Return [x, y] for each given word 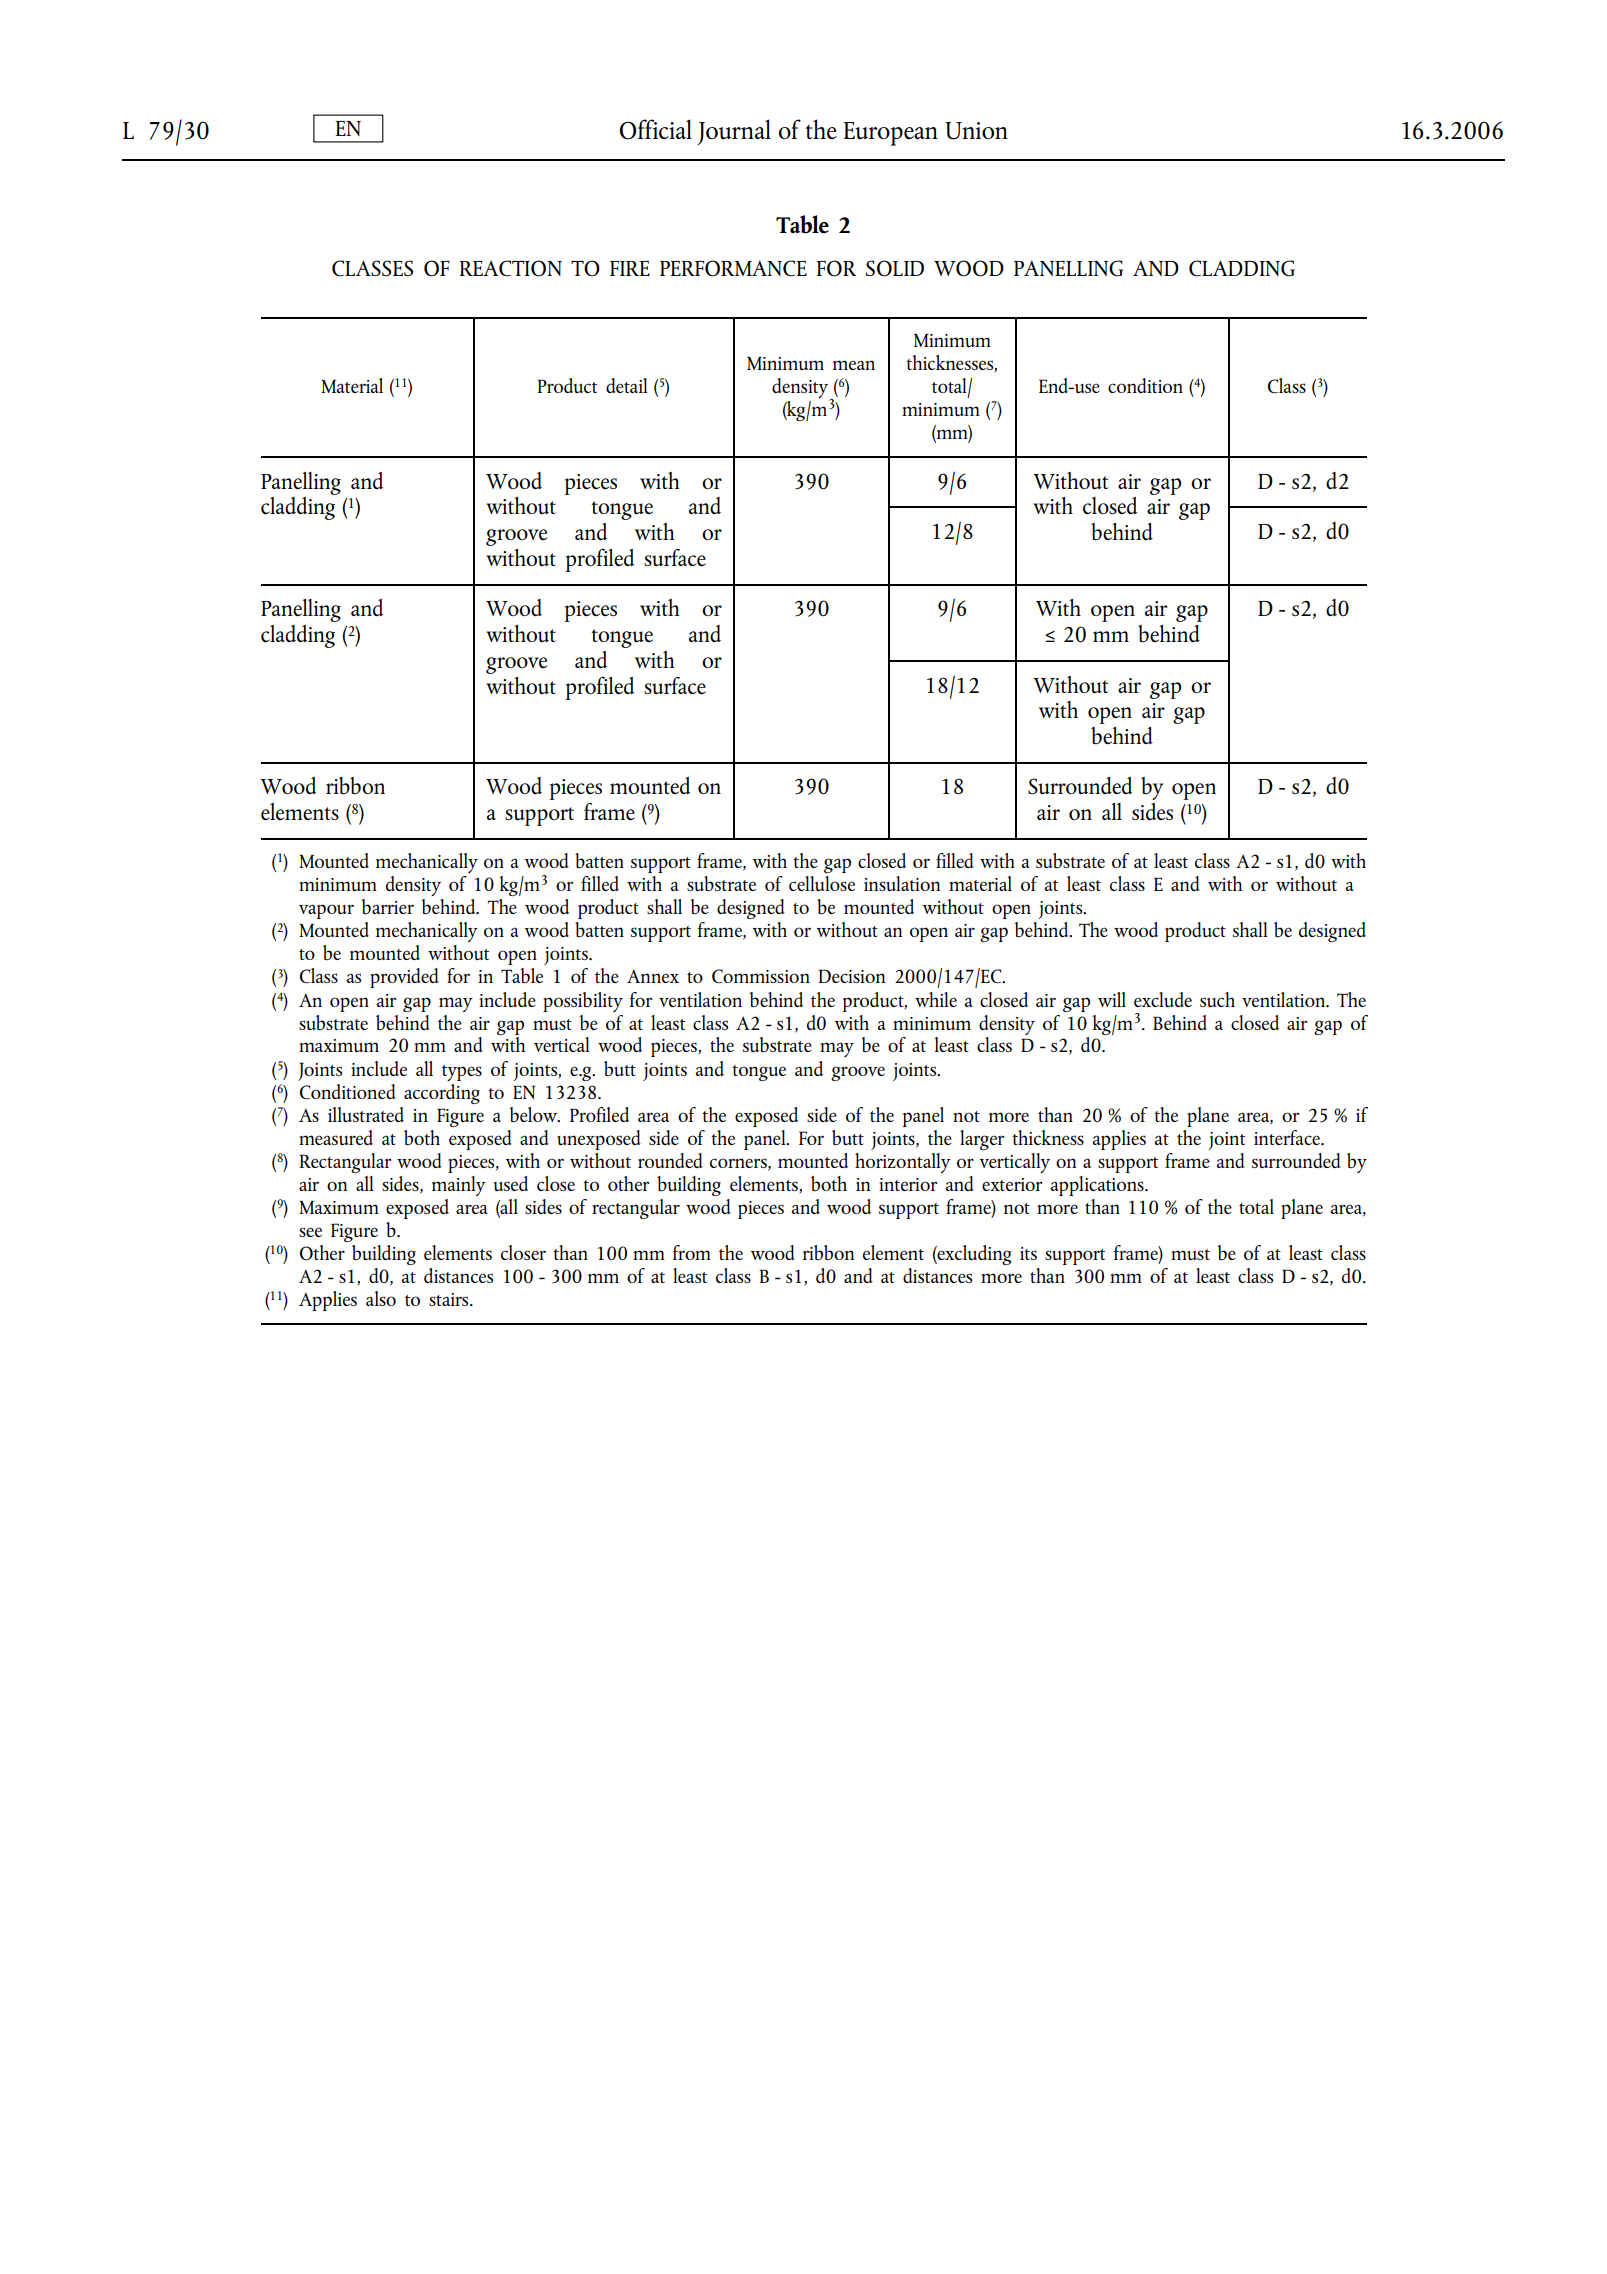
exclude [1163, 999]
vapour [326, 911]
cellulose [822, 883]
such [1217, 999]
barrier [387, 907]
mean [854, 365]
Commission [761, 976]
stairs [450, 1299]
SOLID [895, 268]
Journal [734, 132]
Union [976, 131]
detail [627, 385]
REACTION [510, 268]
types [462, 1073]
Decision [851, 976]
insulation [902, 883]
